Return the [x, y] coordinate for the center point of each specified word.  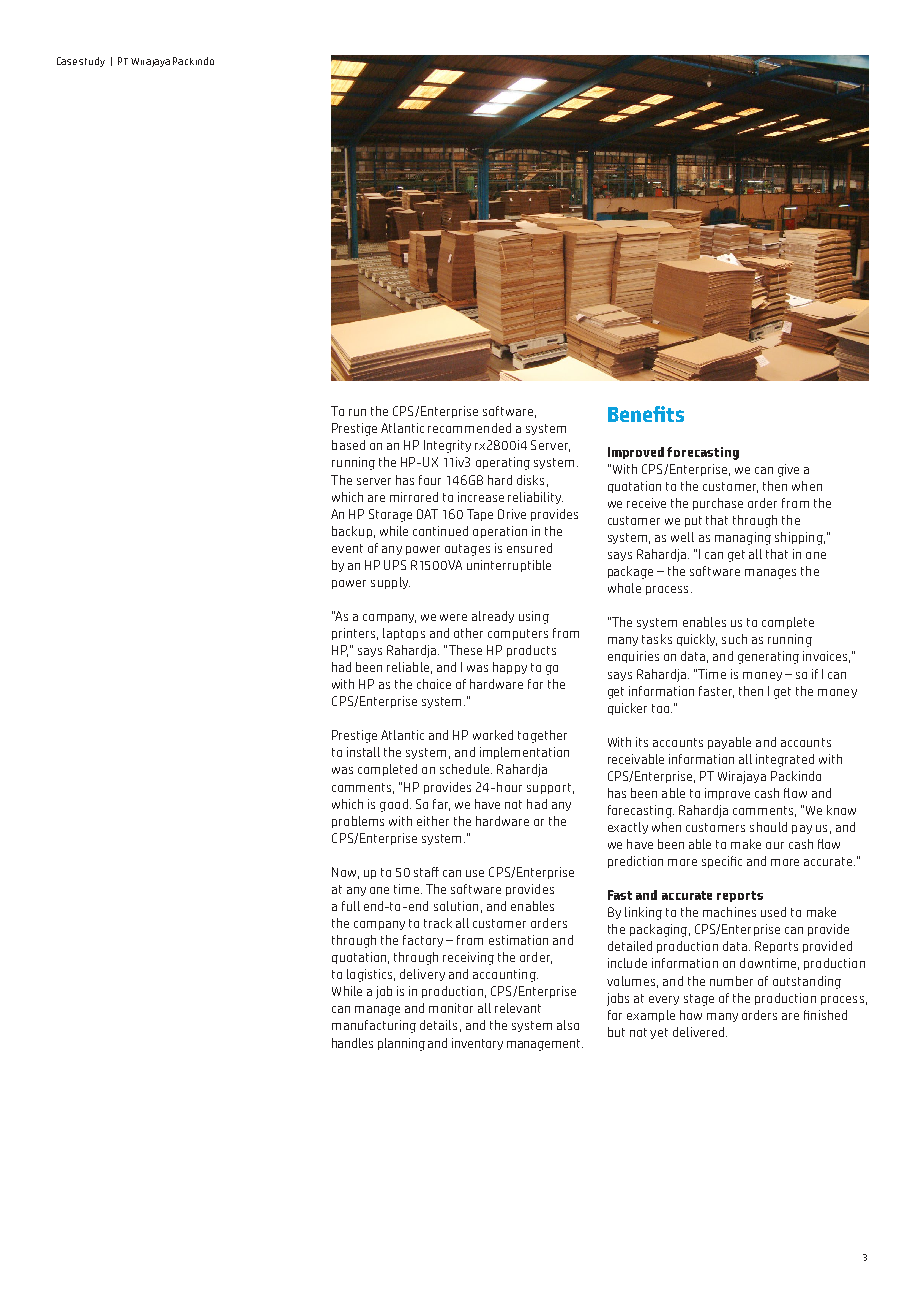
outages [467, 550]
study [92, 62]
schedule [466, 769]
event [347, 548]
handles [352, 1043]
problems [358, 822]
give [788, 470]
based [348, 445]
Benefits [646, 414]
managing [743, 538]
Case [67, 61]
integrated [785, 760]
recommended [469, 428]
